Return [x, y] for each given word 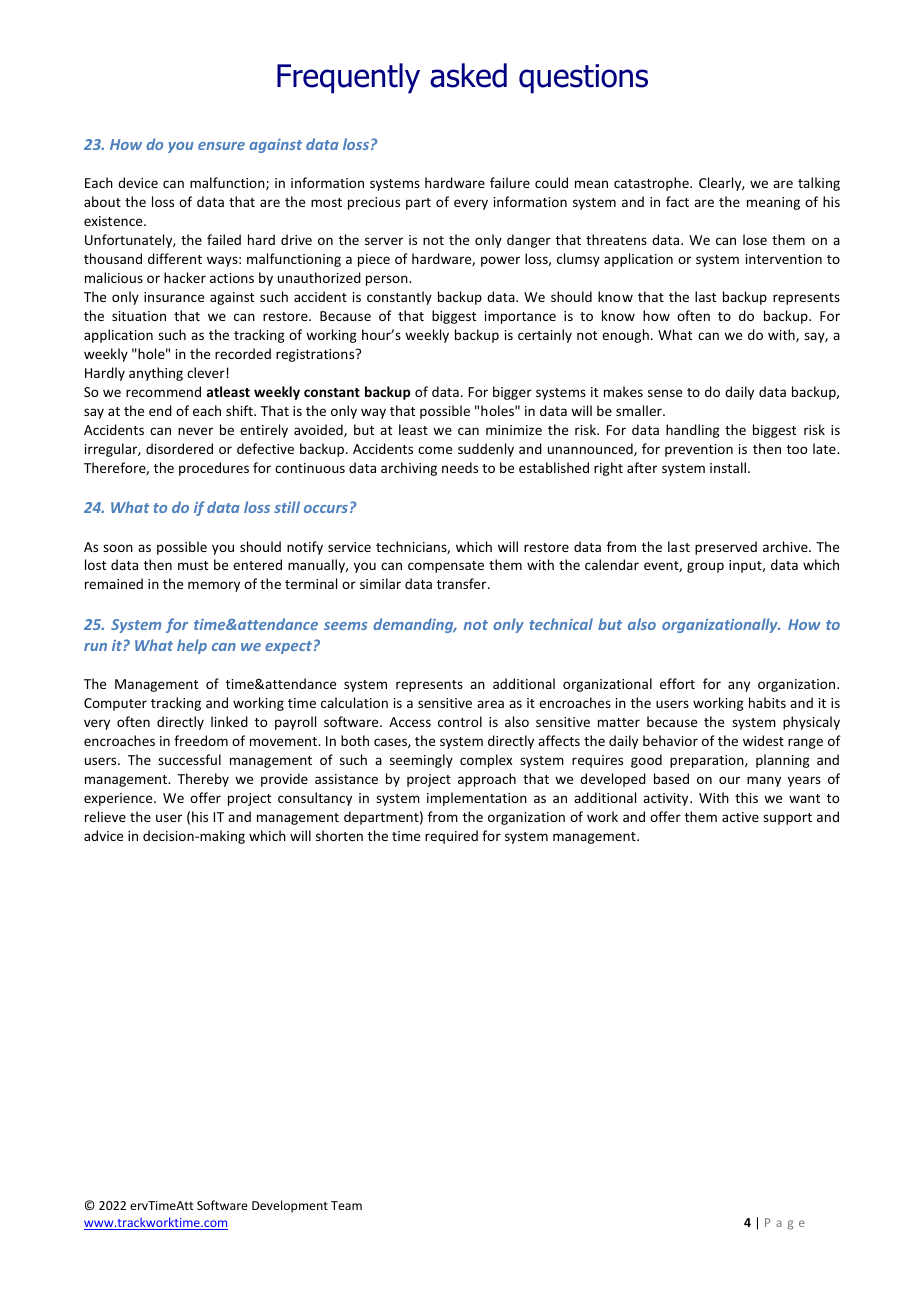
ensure [221, 146]
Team [346, 1205]
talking [819, 184]
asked [468, 75]
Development [290, 1206]
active [740, 817]
